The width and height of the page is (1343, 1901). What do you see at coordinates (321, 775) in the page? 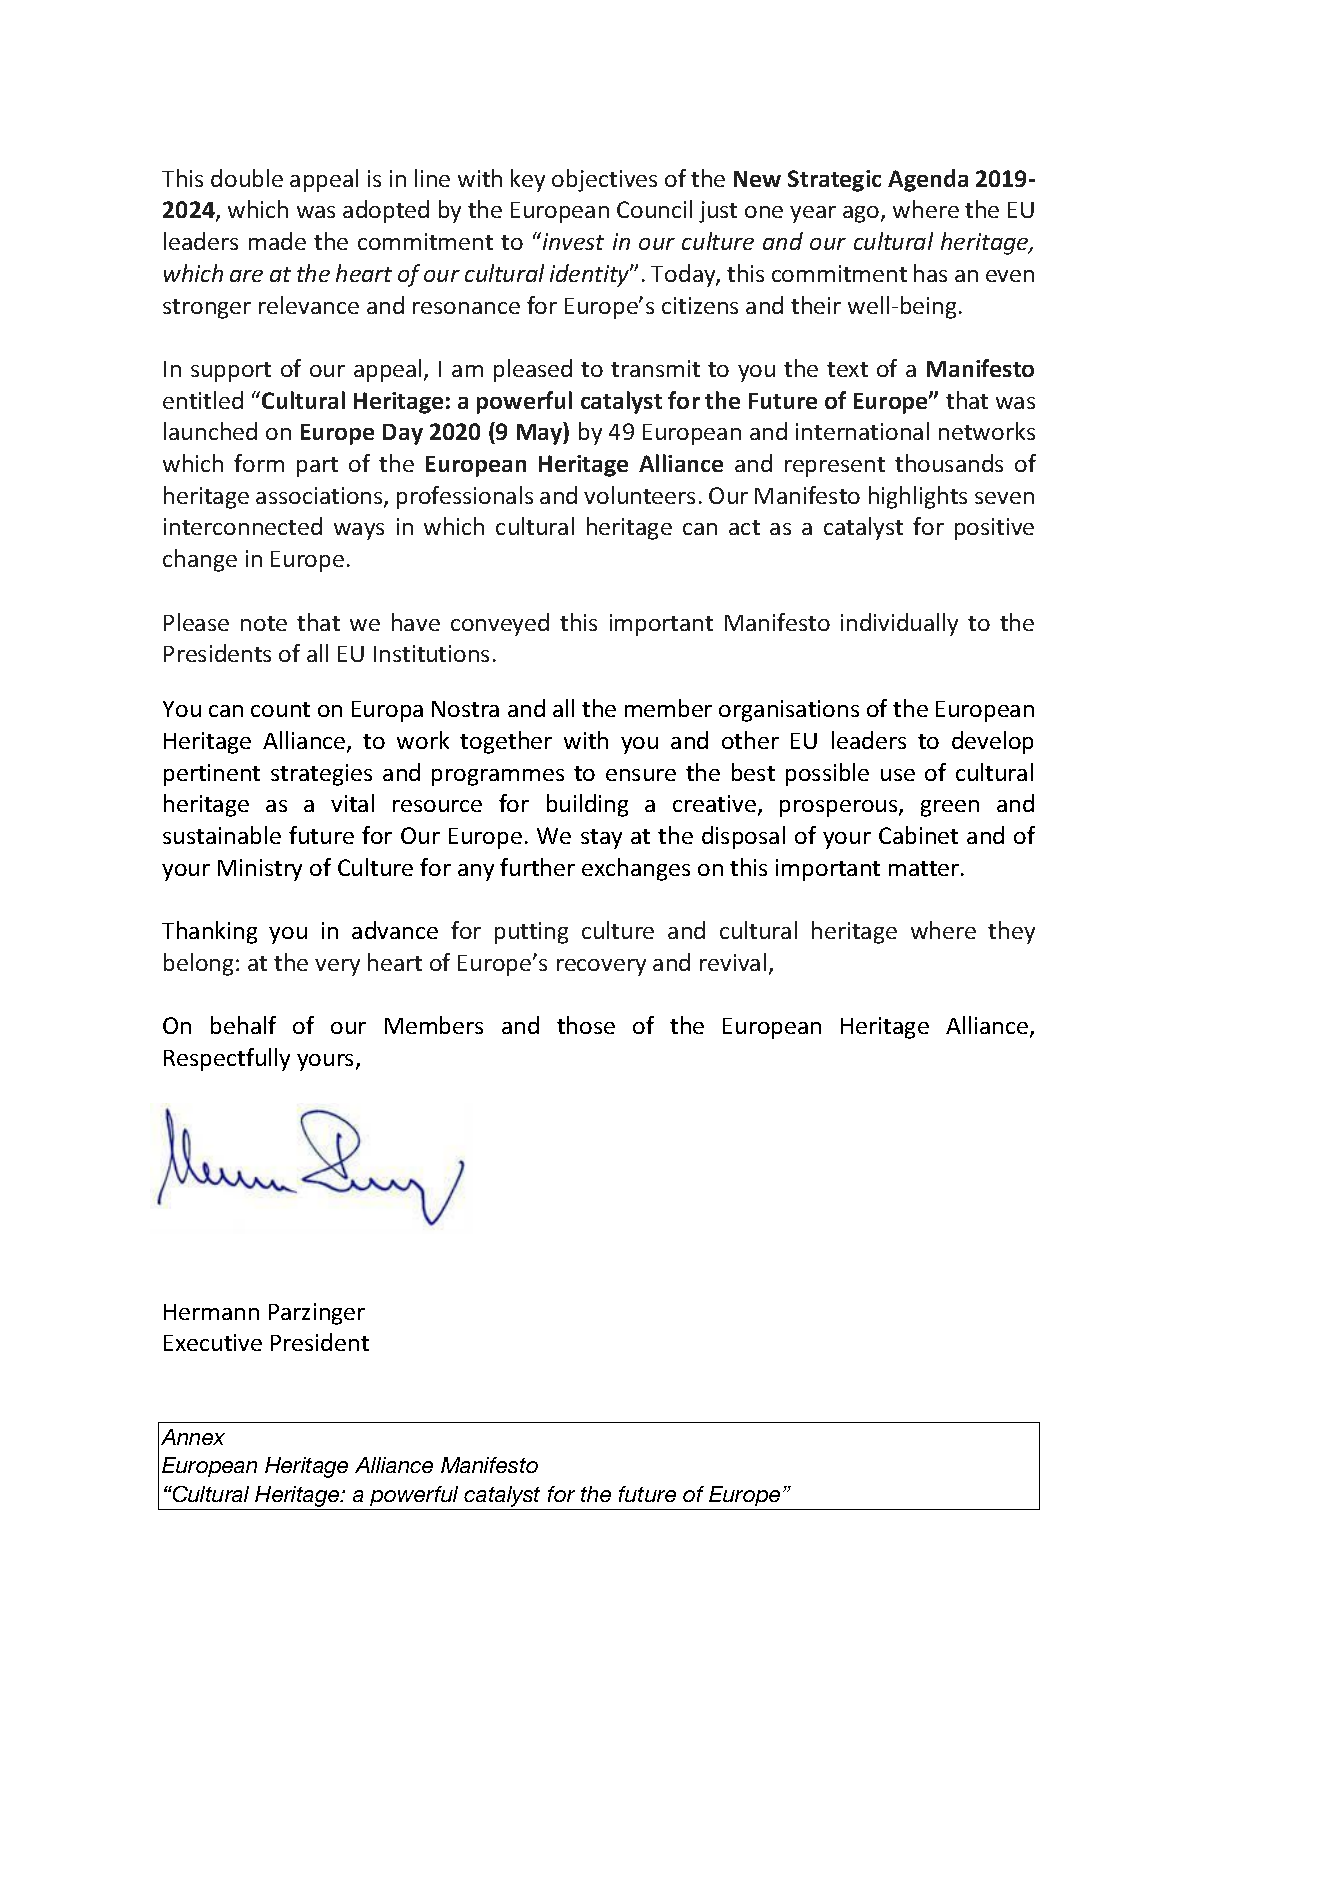
I see `strategies` at bounding box center [321, 775].
